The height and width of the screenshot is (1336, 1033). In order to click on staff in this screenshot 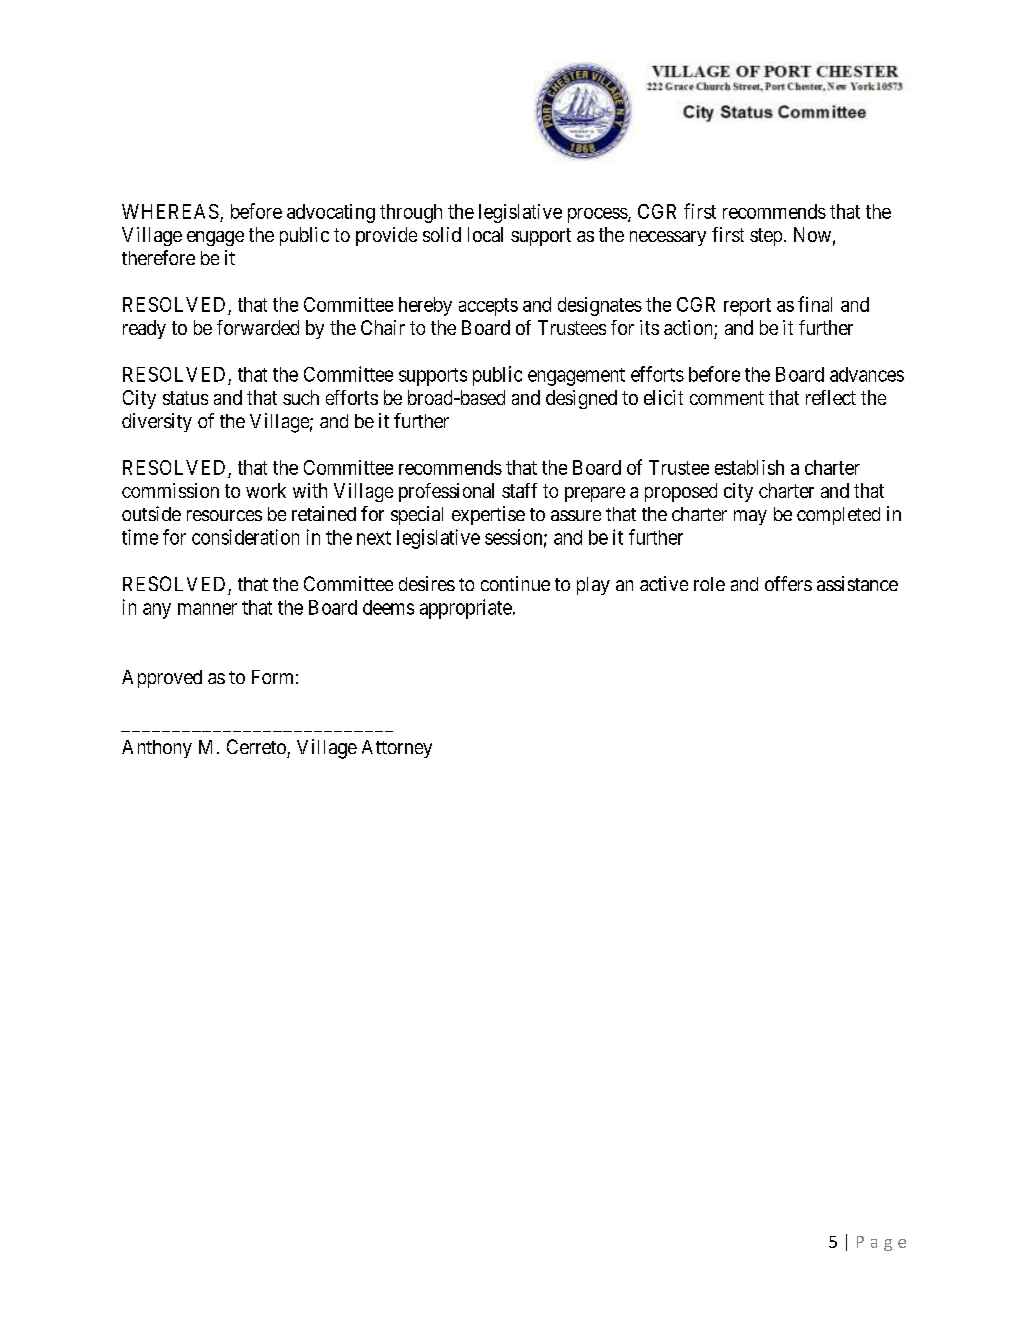, I will do `click(519, 490)`.
